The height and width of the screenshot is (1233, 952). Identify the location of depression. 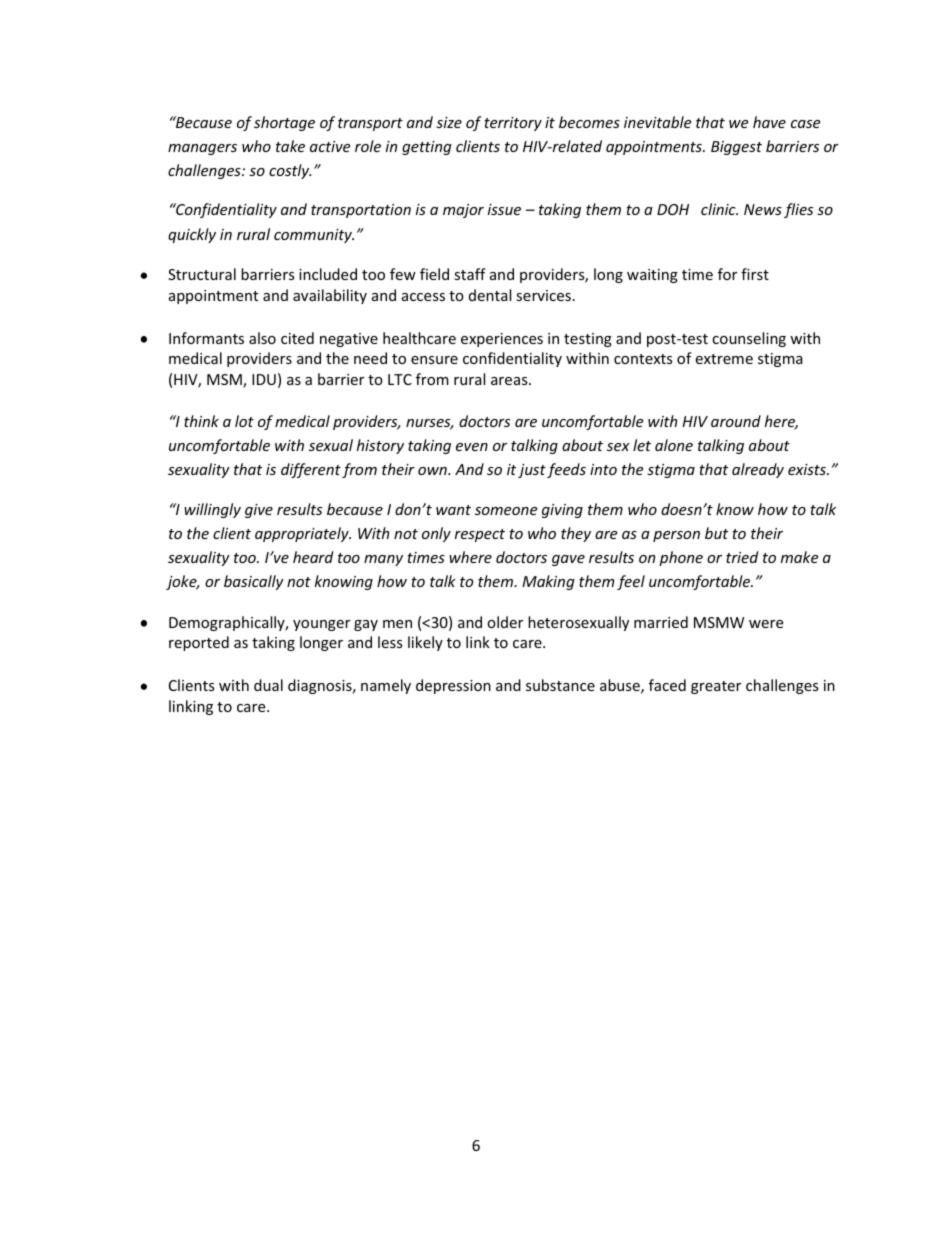
(453, 686).
